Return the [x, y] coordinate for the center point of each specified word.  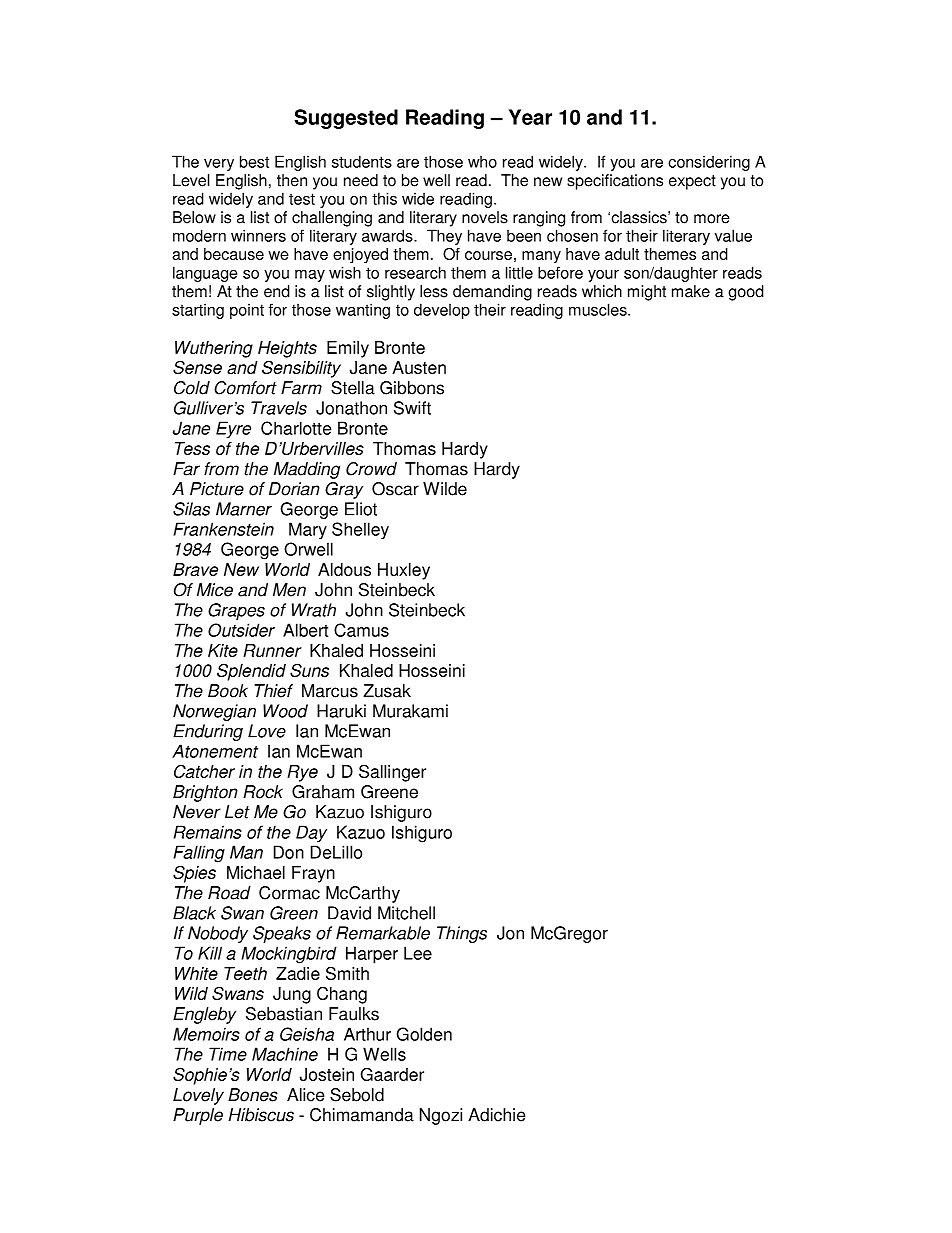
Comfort [245, 388]
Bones [253, 1095]
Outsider [241, 630]
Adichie [496, 1115]
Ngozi [441, 1116]
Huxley [404, 571]
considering [709, 163]
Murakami [410, 711]
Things [462, 934]
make [691, 291]
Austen [419, 367]
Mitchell [406, 913]
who [482, 161]
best [254, 161]
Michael [256, 872]
